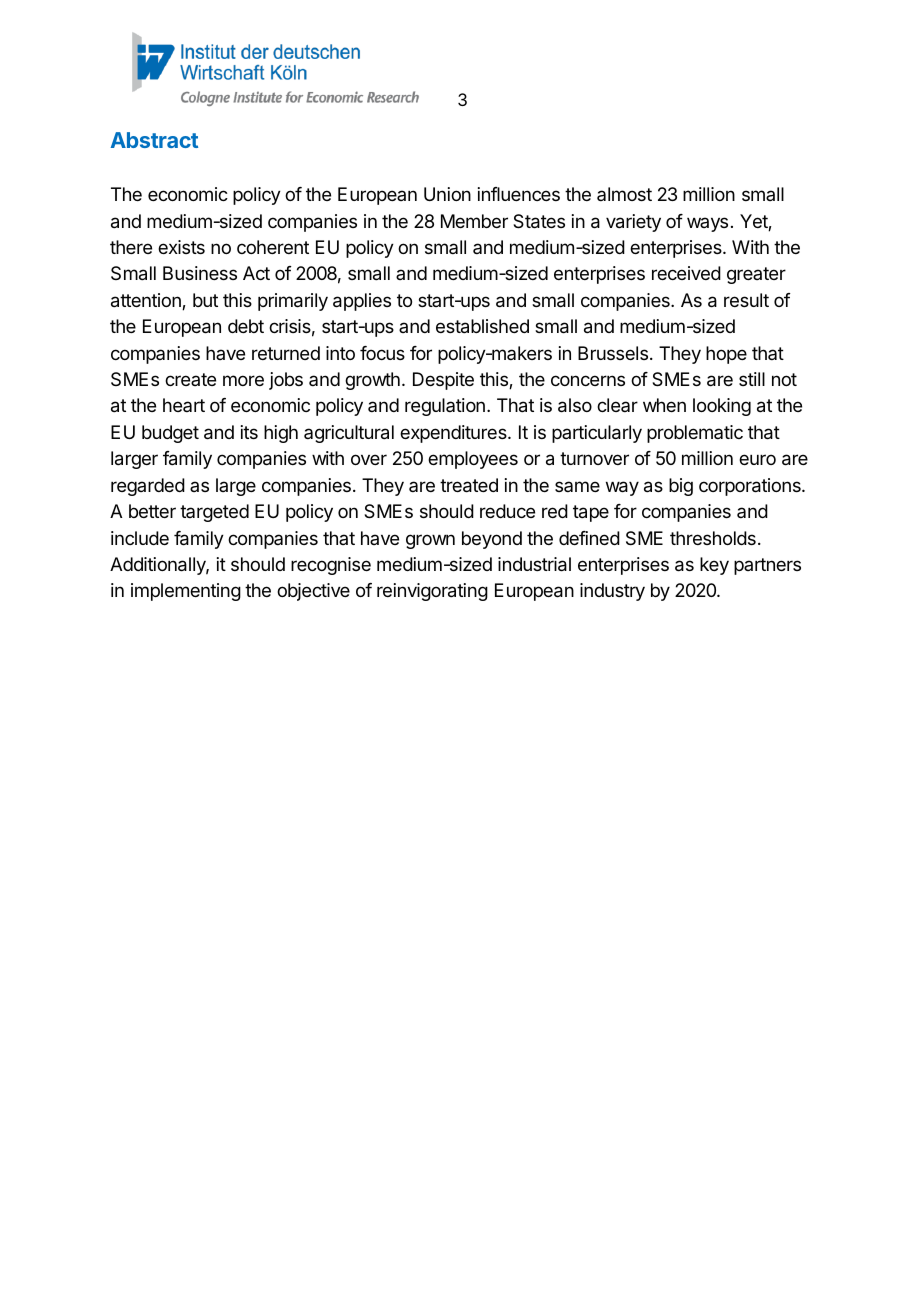 The image size is (924, 1308). Describe the element at coordinates (447, 194) in the screenshot. I see `Union` at that location.
